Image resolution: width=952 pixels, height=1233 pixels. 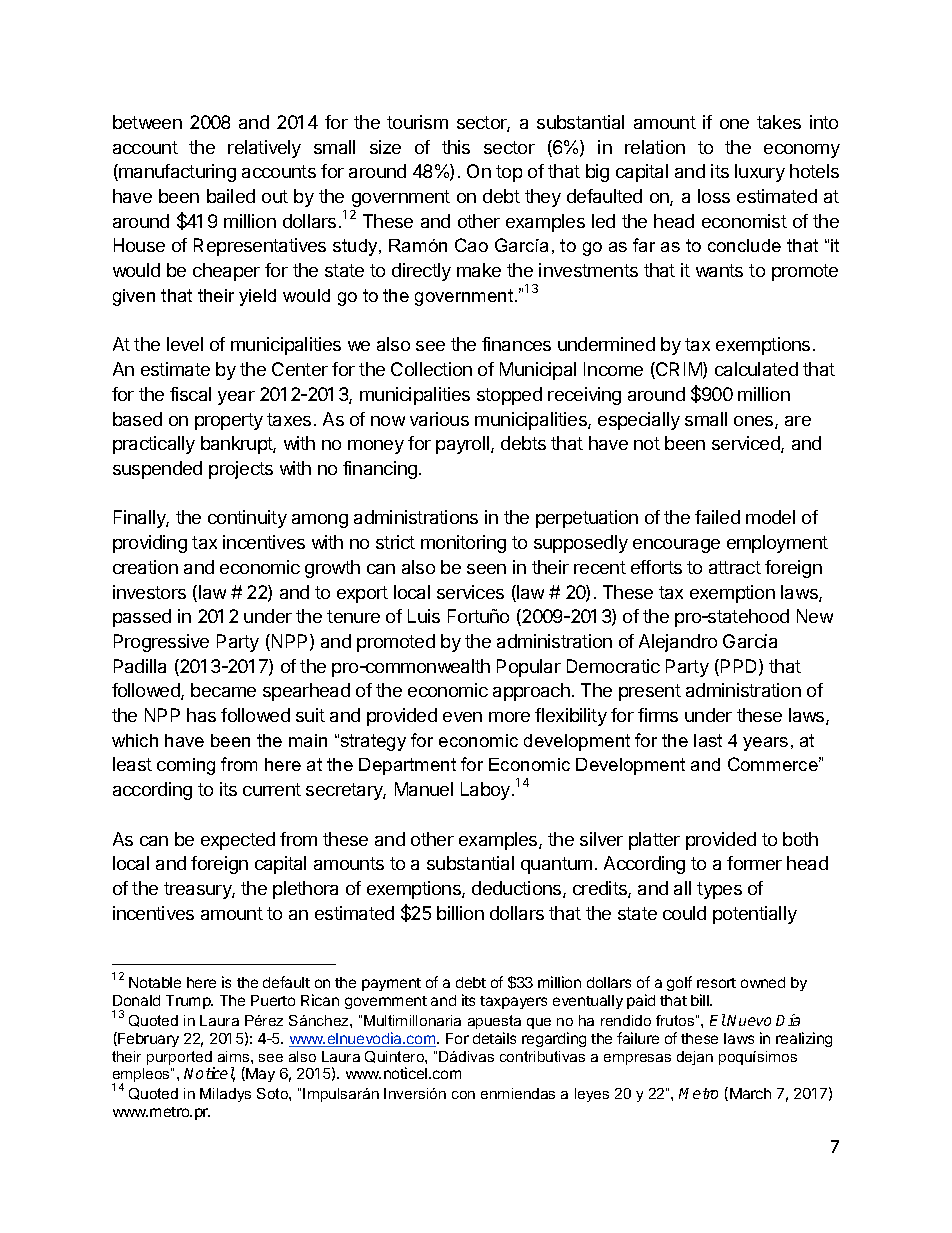 What do you see at coordinates (186, 766) in the screenshot?
I see `coming` at bounding box center [186, 766].
